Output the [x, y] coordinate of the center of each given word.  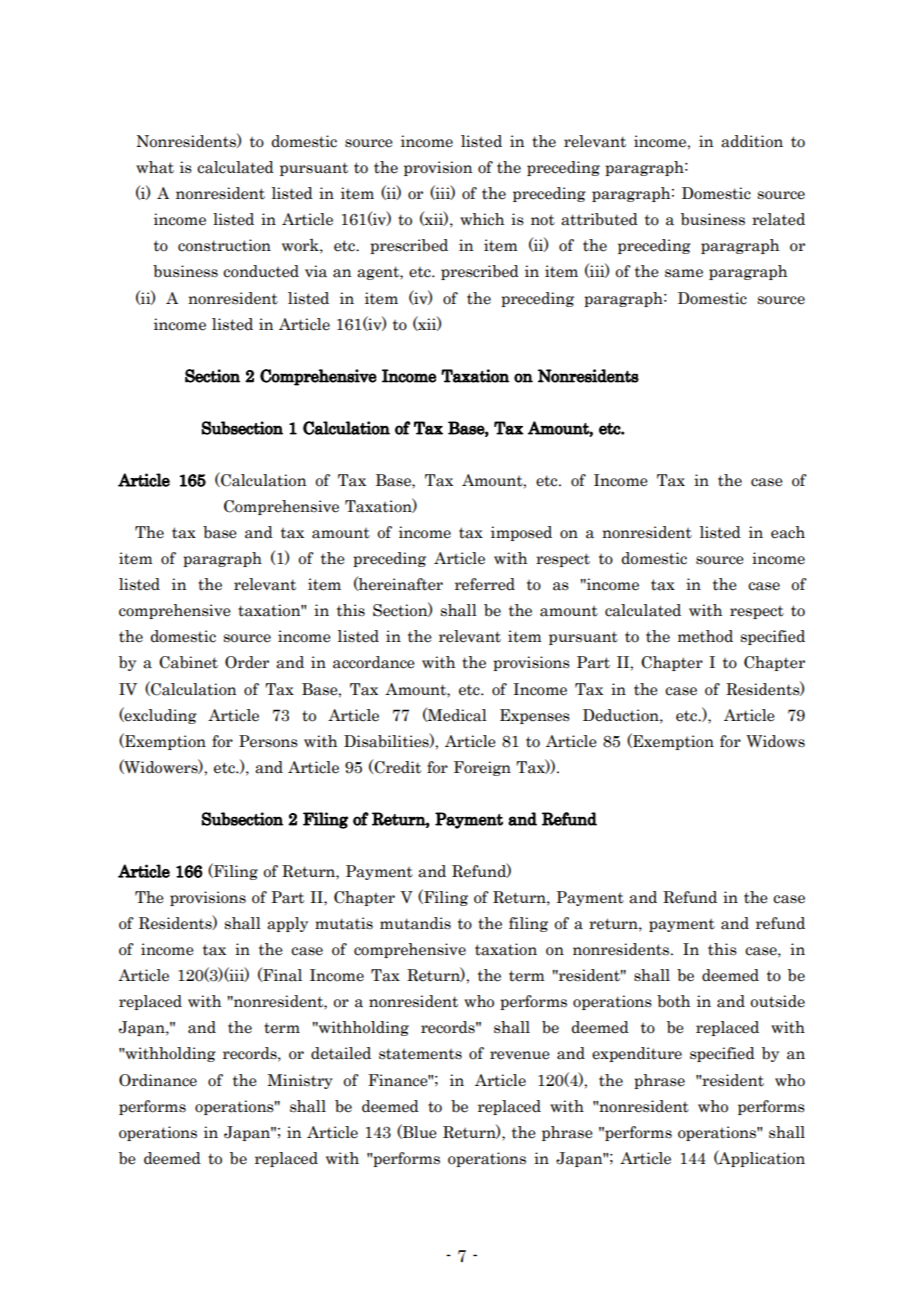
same [684, 273]
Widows [775, 741]
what [155, 167]
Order [247, 662]
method [705, 636]
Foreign [482, 768]
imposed [521, 533]
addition [752, 141]
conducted [261, 271]
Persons [268, 741]
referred [485, 584]
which [482, 219]
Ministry [300, 1081]
